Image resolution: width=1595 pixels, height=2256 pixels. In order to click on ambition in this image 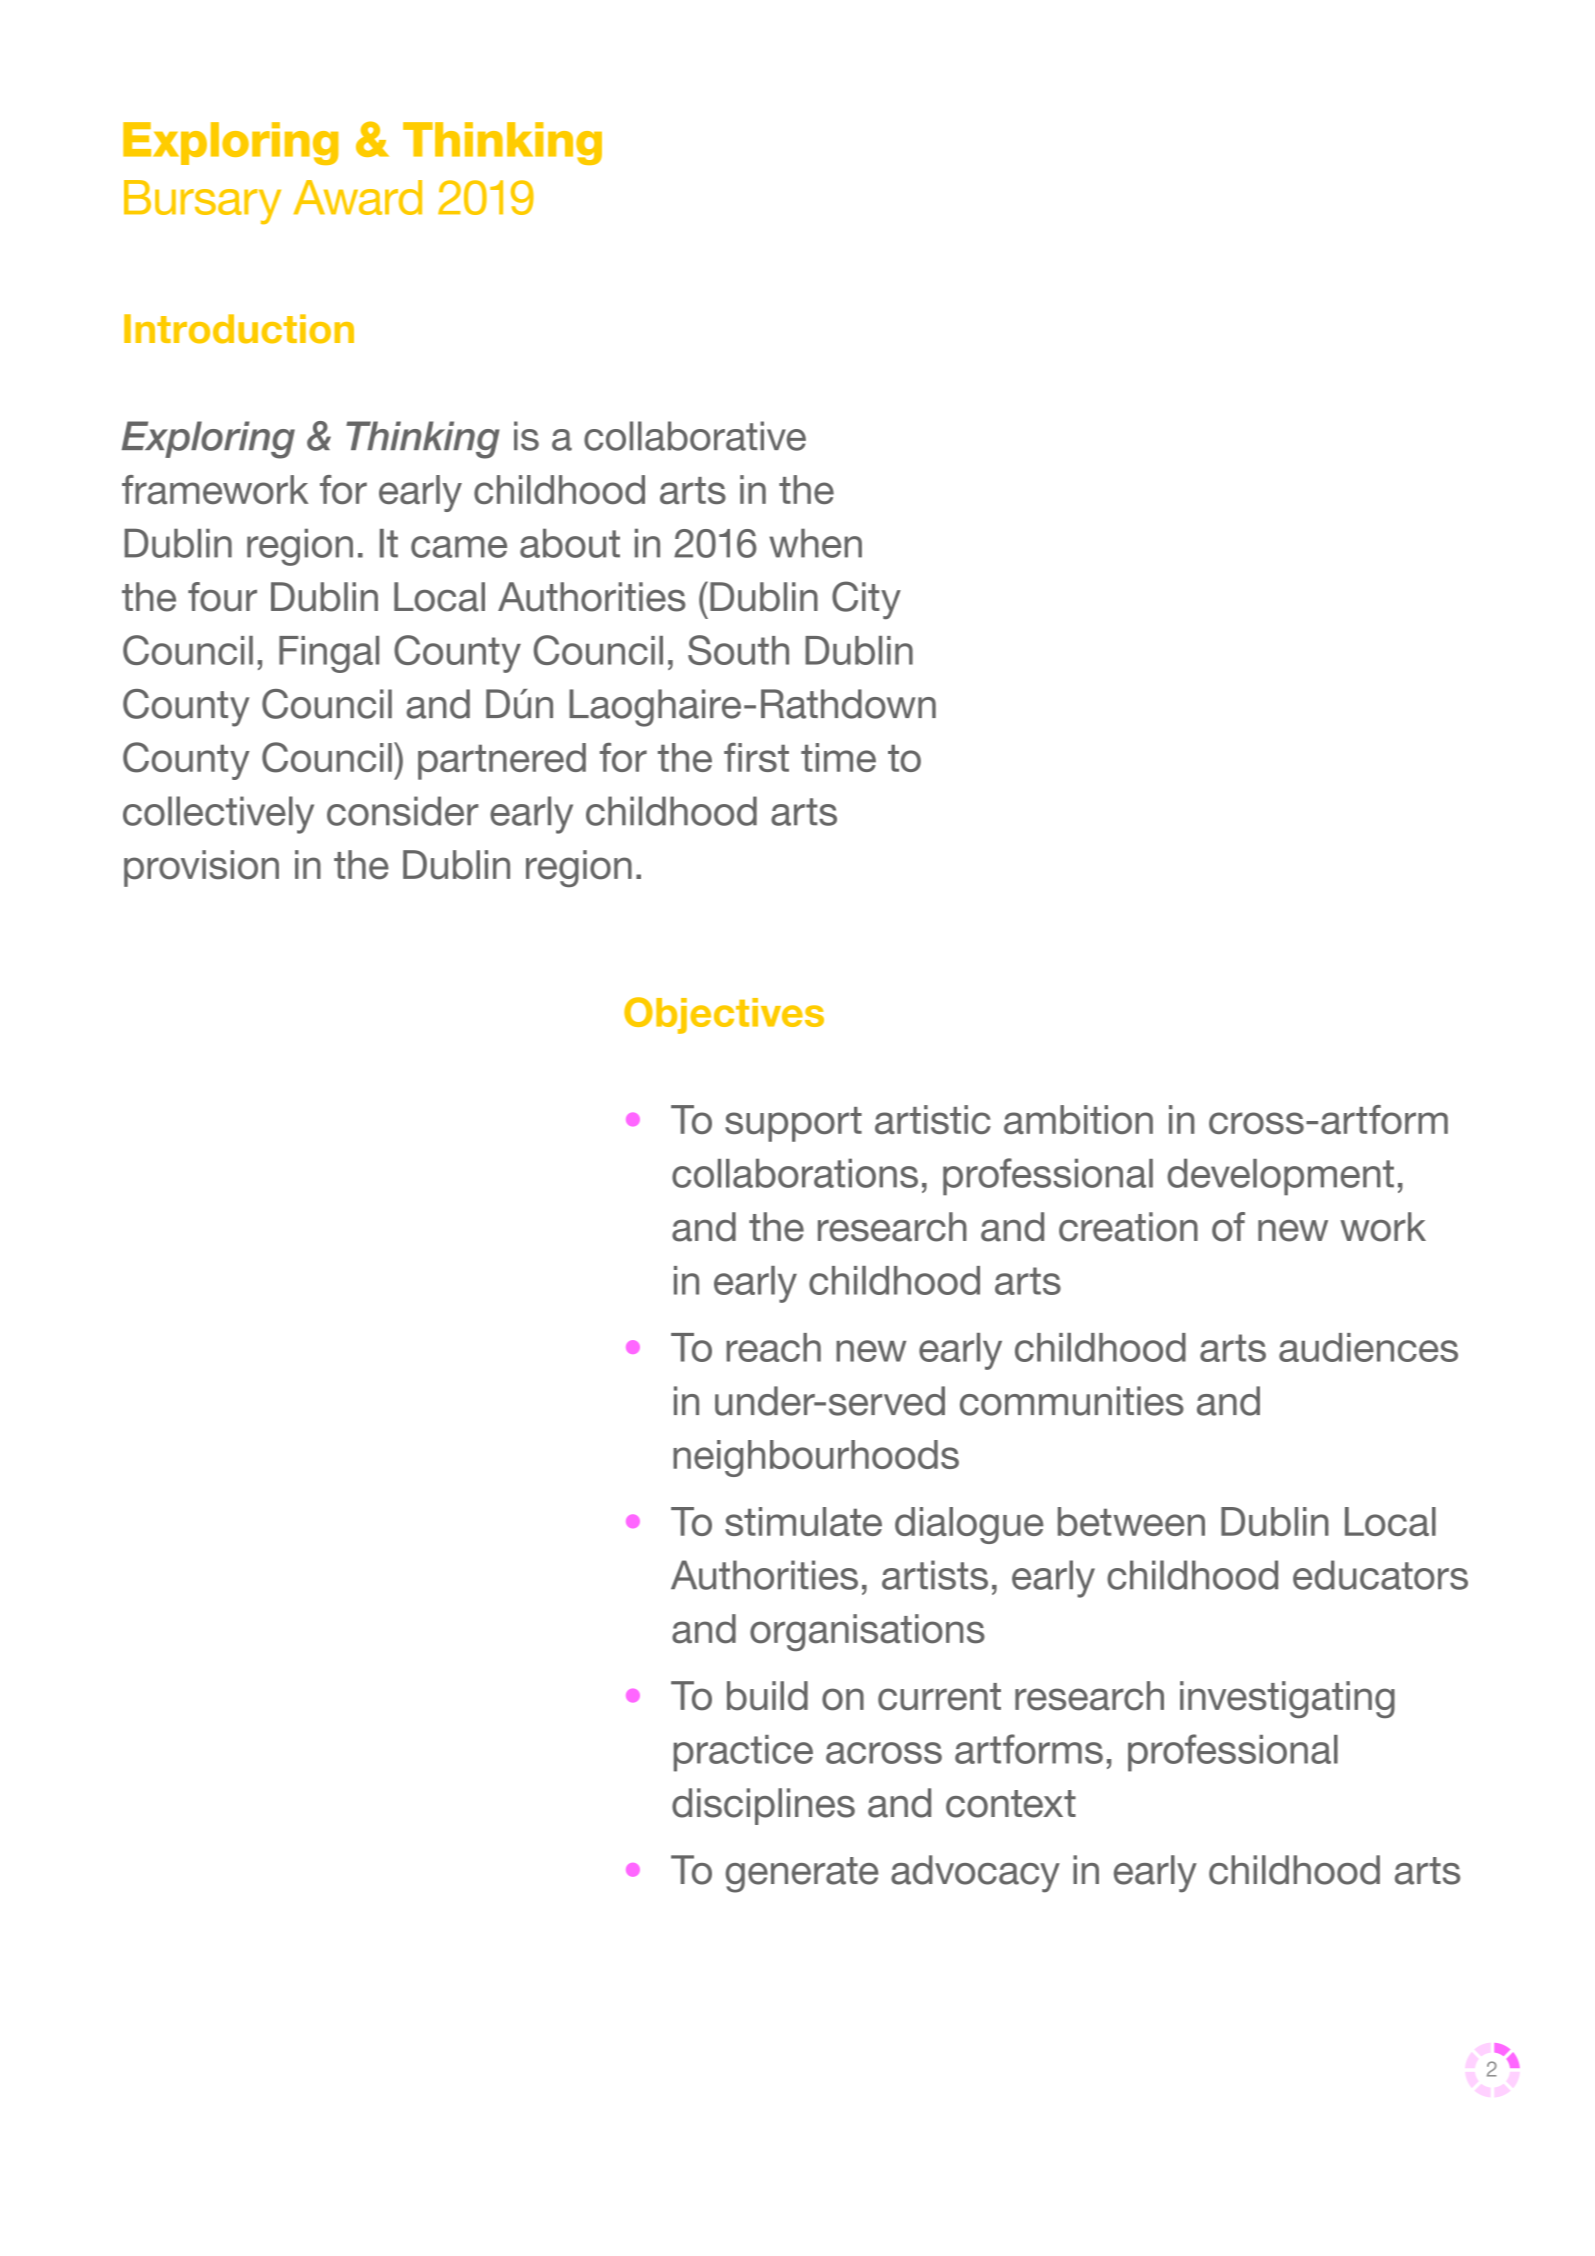, I will do `click(1078, 1119)`.
